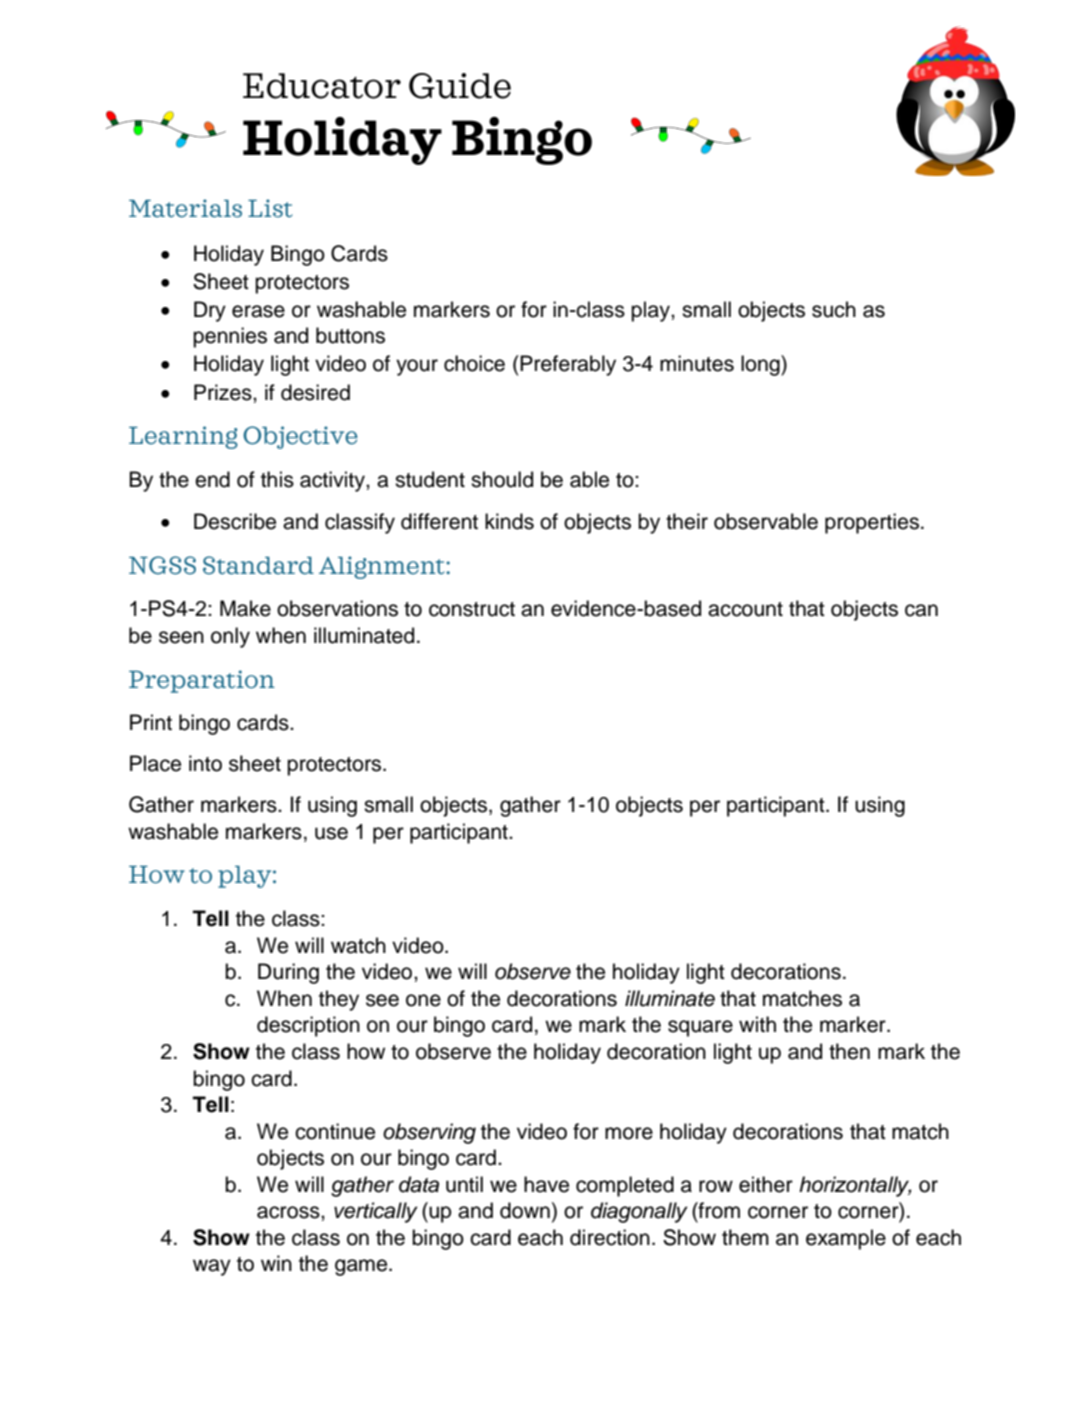 This image has width=1092, height=1413. Describe the element at coordinates (202, 681) in the image. I see `Preparation` at that location.
